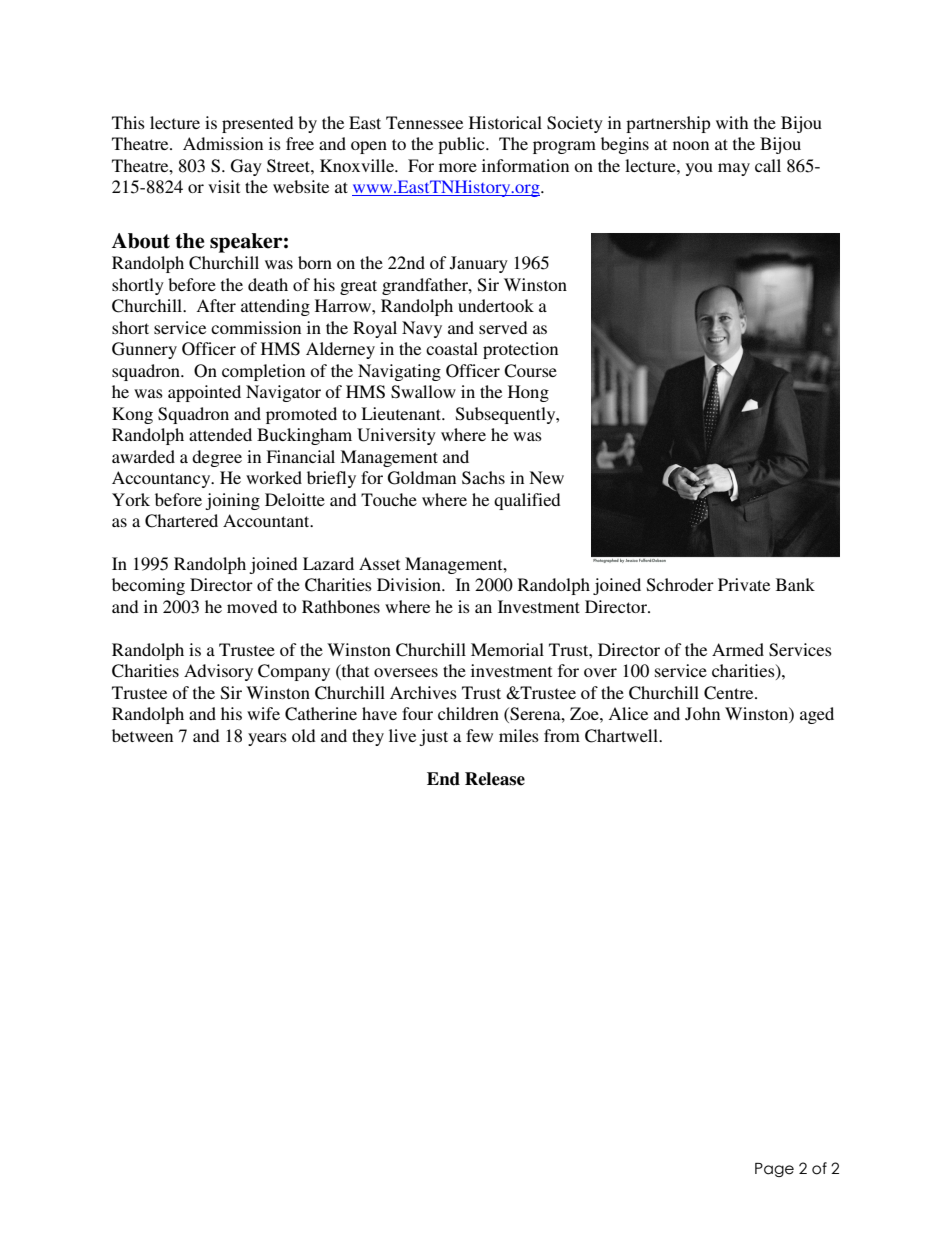 The width and height of the screenshot is (952, 1233). I want to click on between, so click(142, 735).
